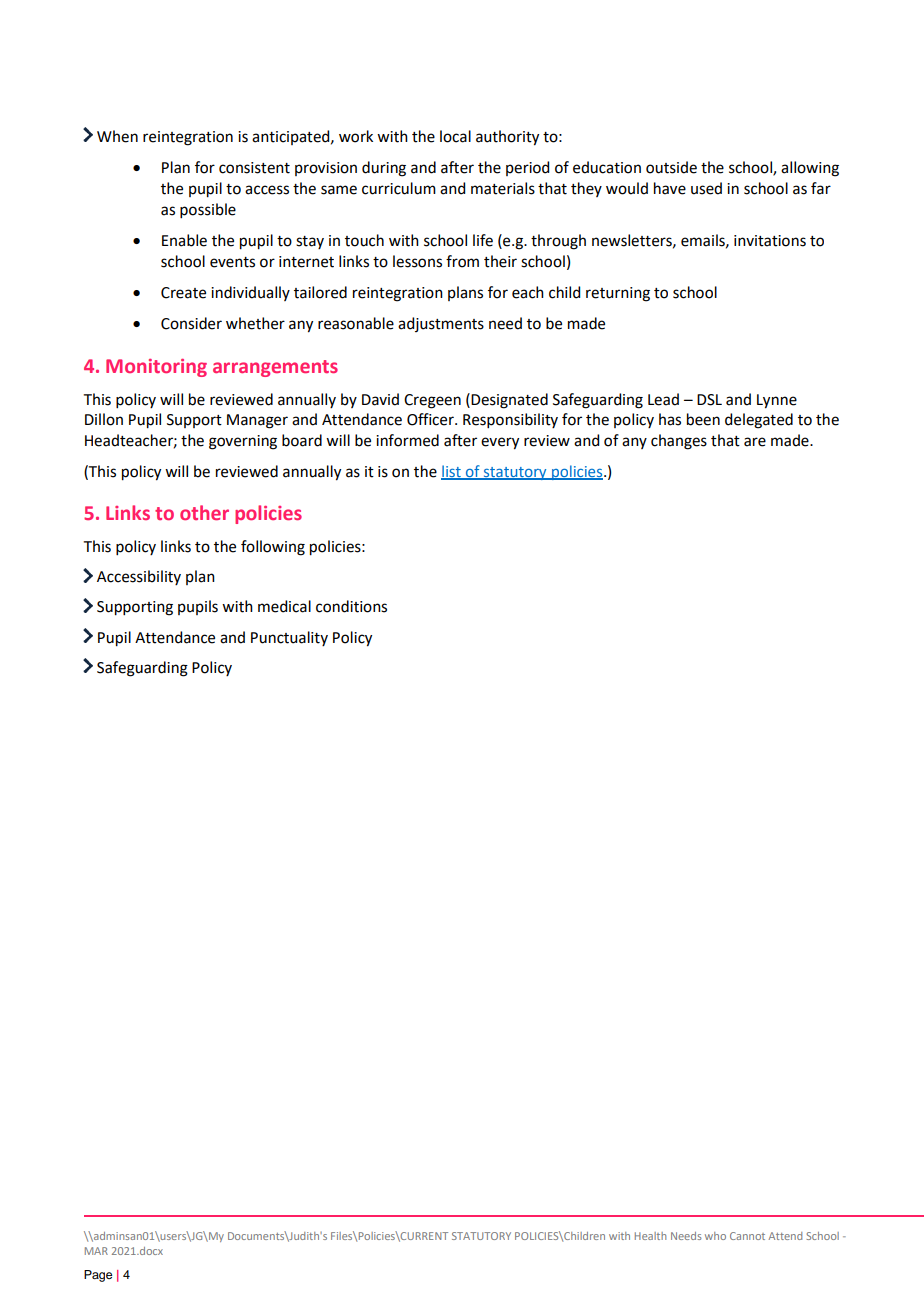  What do you see at coordinates (289, 638) in the image?
I see `Punctuality` at bounding box center [289, 638].
